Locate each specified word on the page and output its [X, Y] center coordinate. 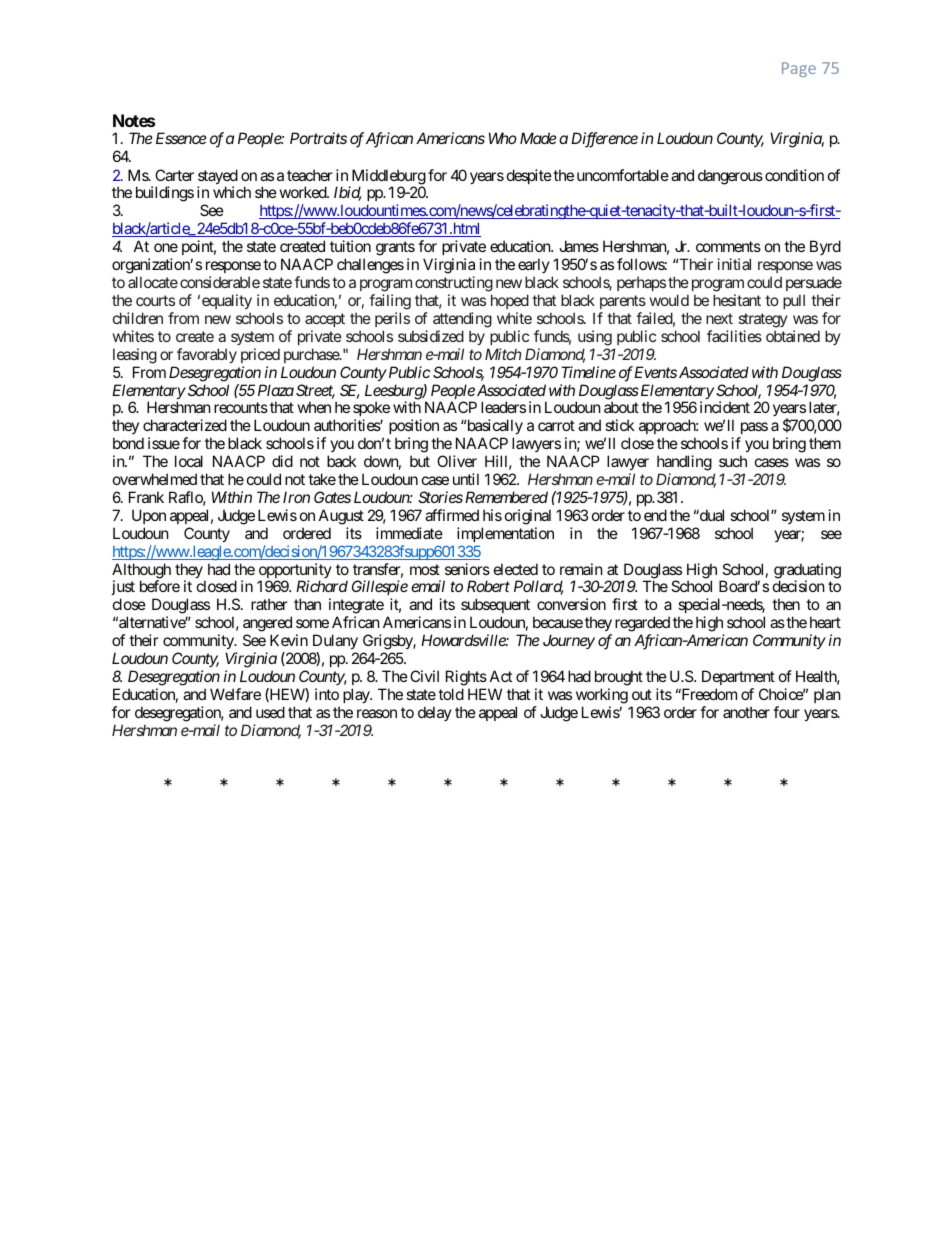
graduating [807, 572]
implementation [505, 534]
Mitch [503, 354]
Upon [149, 516]
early [534, 265]
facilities [734, 336]
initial [734, 264]
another [746, 712]
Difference [604, 140]
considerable [220, 282]
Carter [174, 175]
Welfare [235, 694]
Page [799, 69]
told [451, 694]
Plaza [276, 390]
